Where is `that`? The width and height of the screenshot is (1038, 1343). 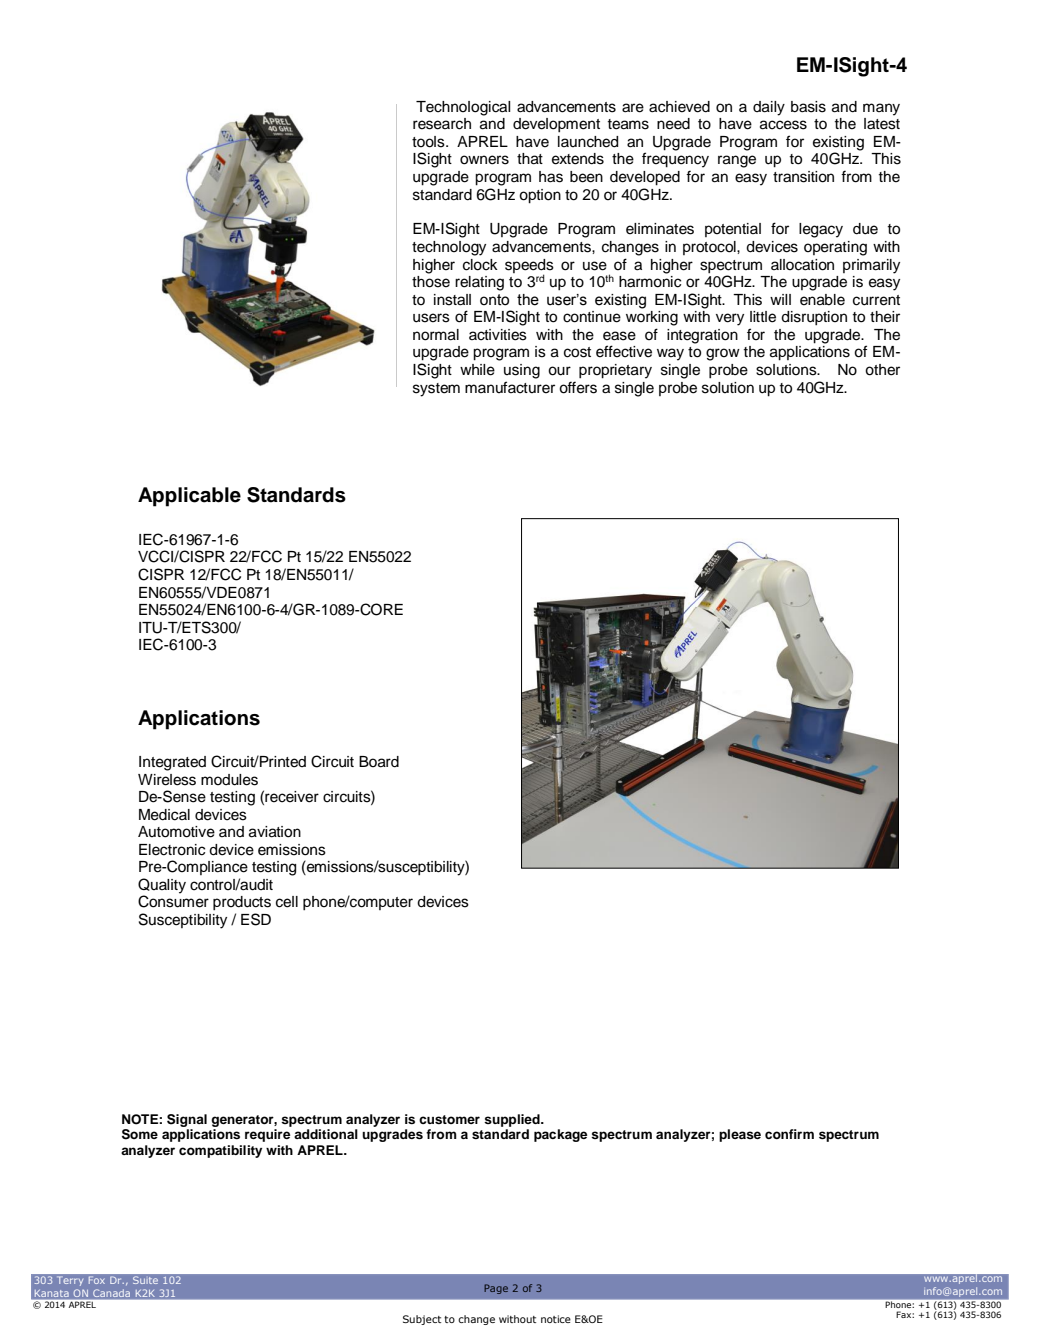
that is located at coordinates (530, 159).
